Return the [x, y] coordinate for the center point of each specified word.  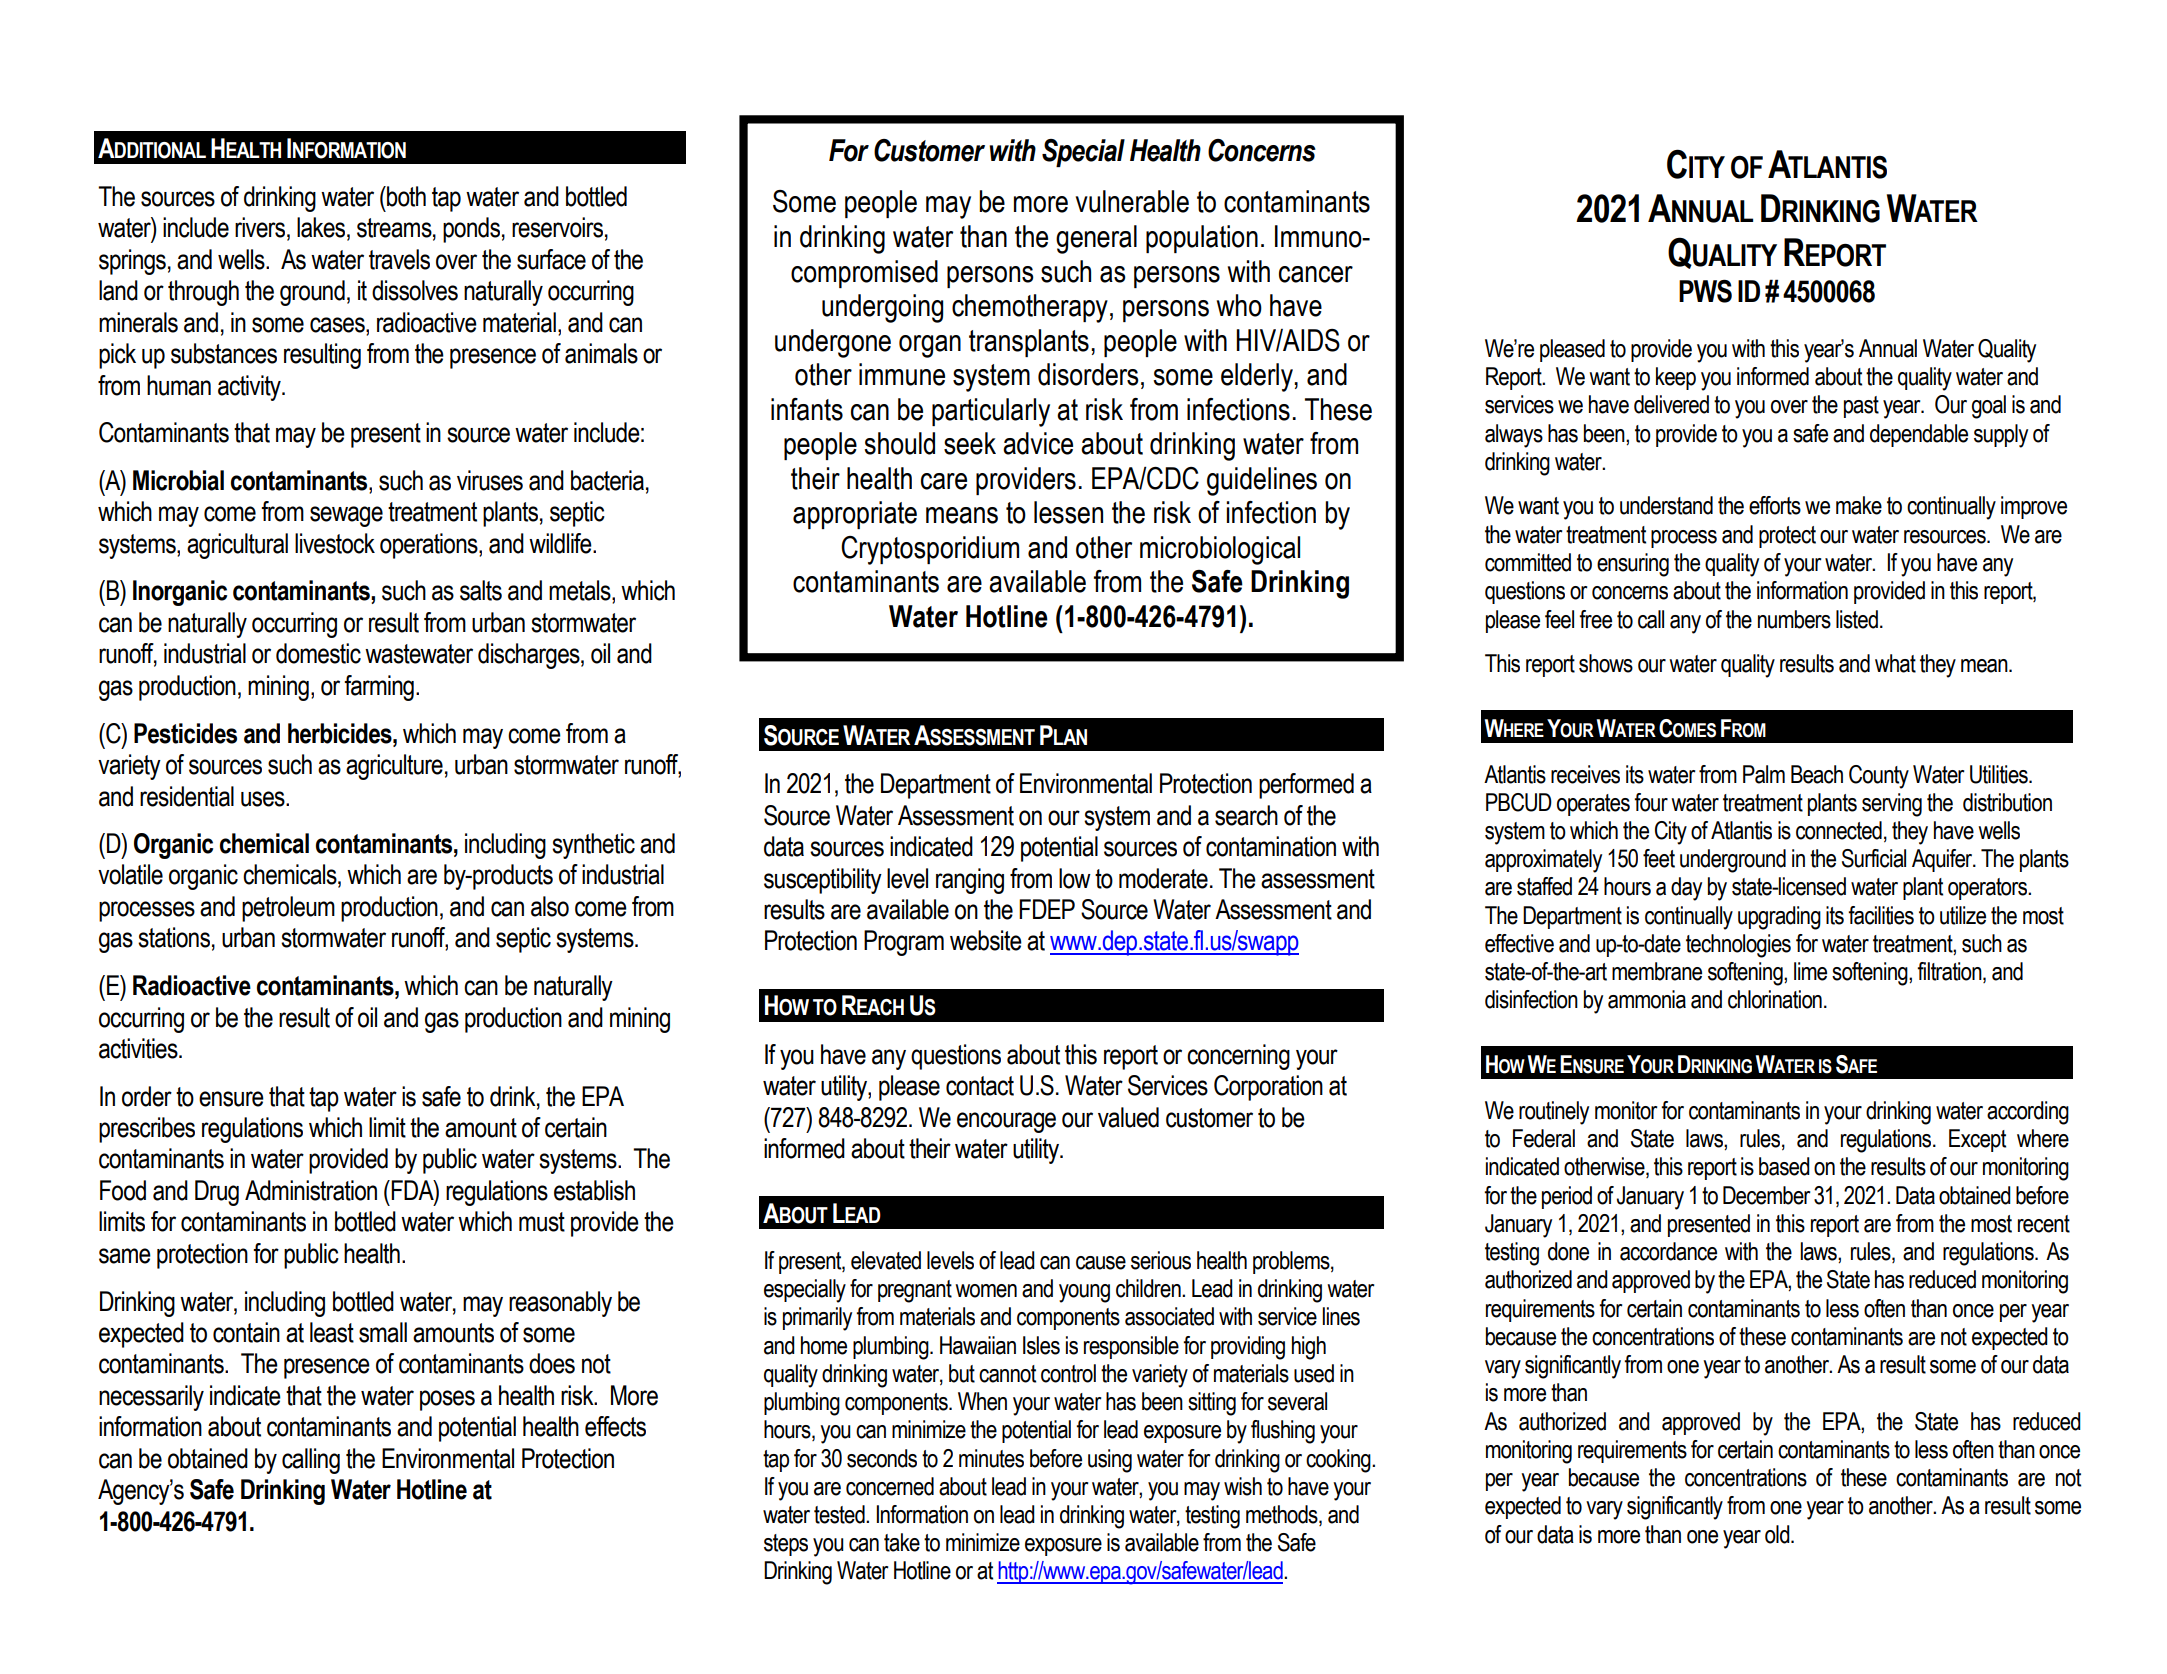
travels [399, 259]
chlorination [1775, 999]
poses [447, 1400]
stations [174, 937]
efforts [1775, 505]
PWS [1705, 291]
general [1096, 239]
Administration [311, 1190]
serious [1161, 1260]
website [986, 940]
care [944, 481]
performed [1306, 786]
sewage [346, 516]
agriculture [394, 767]
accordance [1668, 1251]
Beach [1817, 774]
